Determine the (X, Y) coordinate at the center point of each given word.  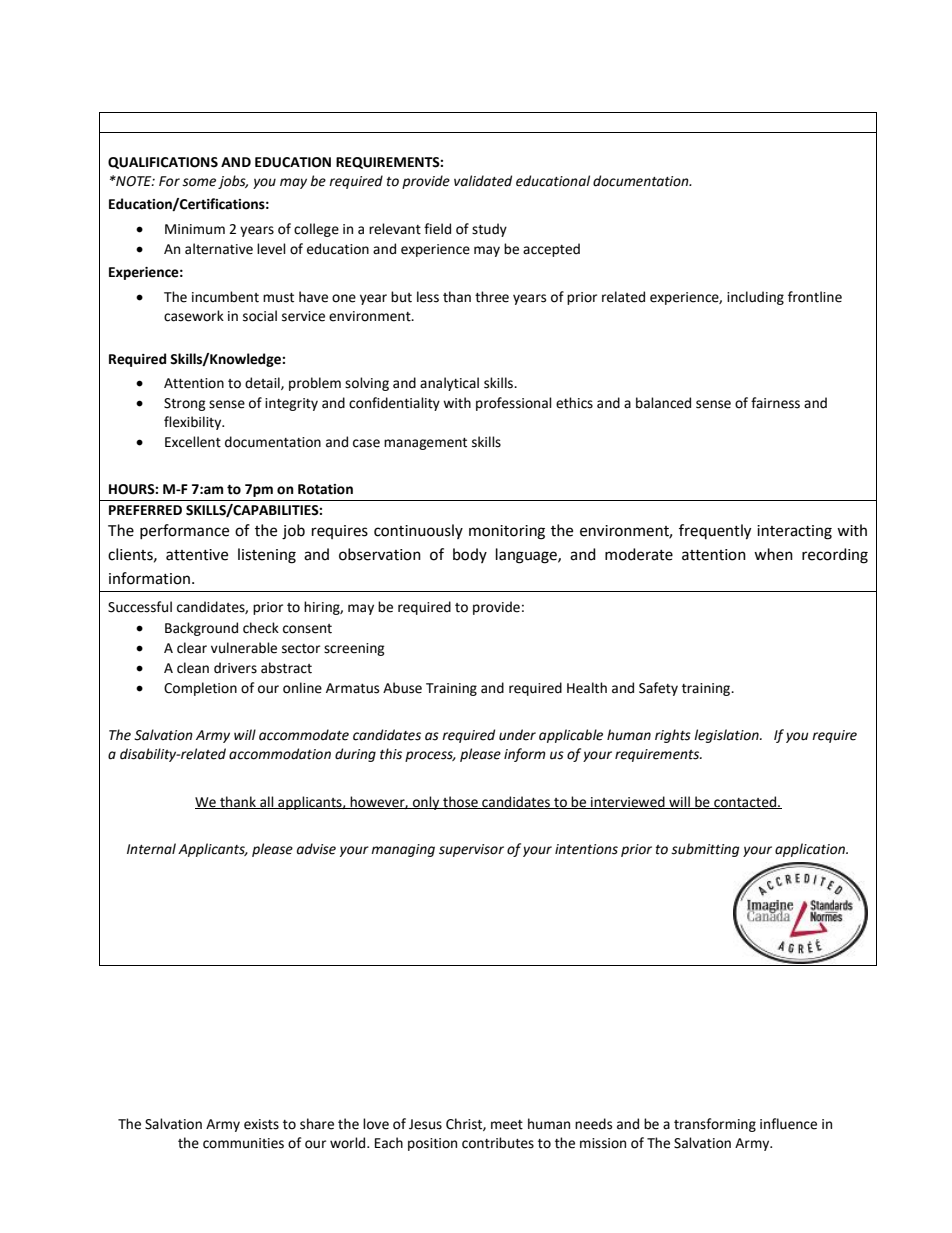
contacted (745, 802)
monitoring (507, 532)
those (460, 802)
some (199, 182)
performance (184, 531)
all (267, 802)
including (755, 298)
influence (788, 1124)
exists (261, 1124)
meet (507, 1125)
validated (483, 181)
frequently (715, 532)
